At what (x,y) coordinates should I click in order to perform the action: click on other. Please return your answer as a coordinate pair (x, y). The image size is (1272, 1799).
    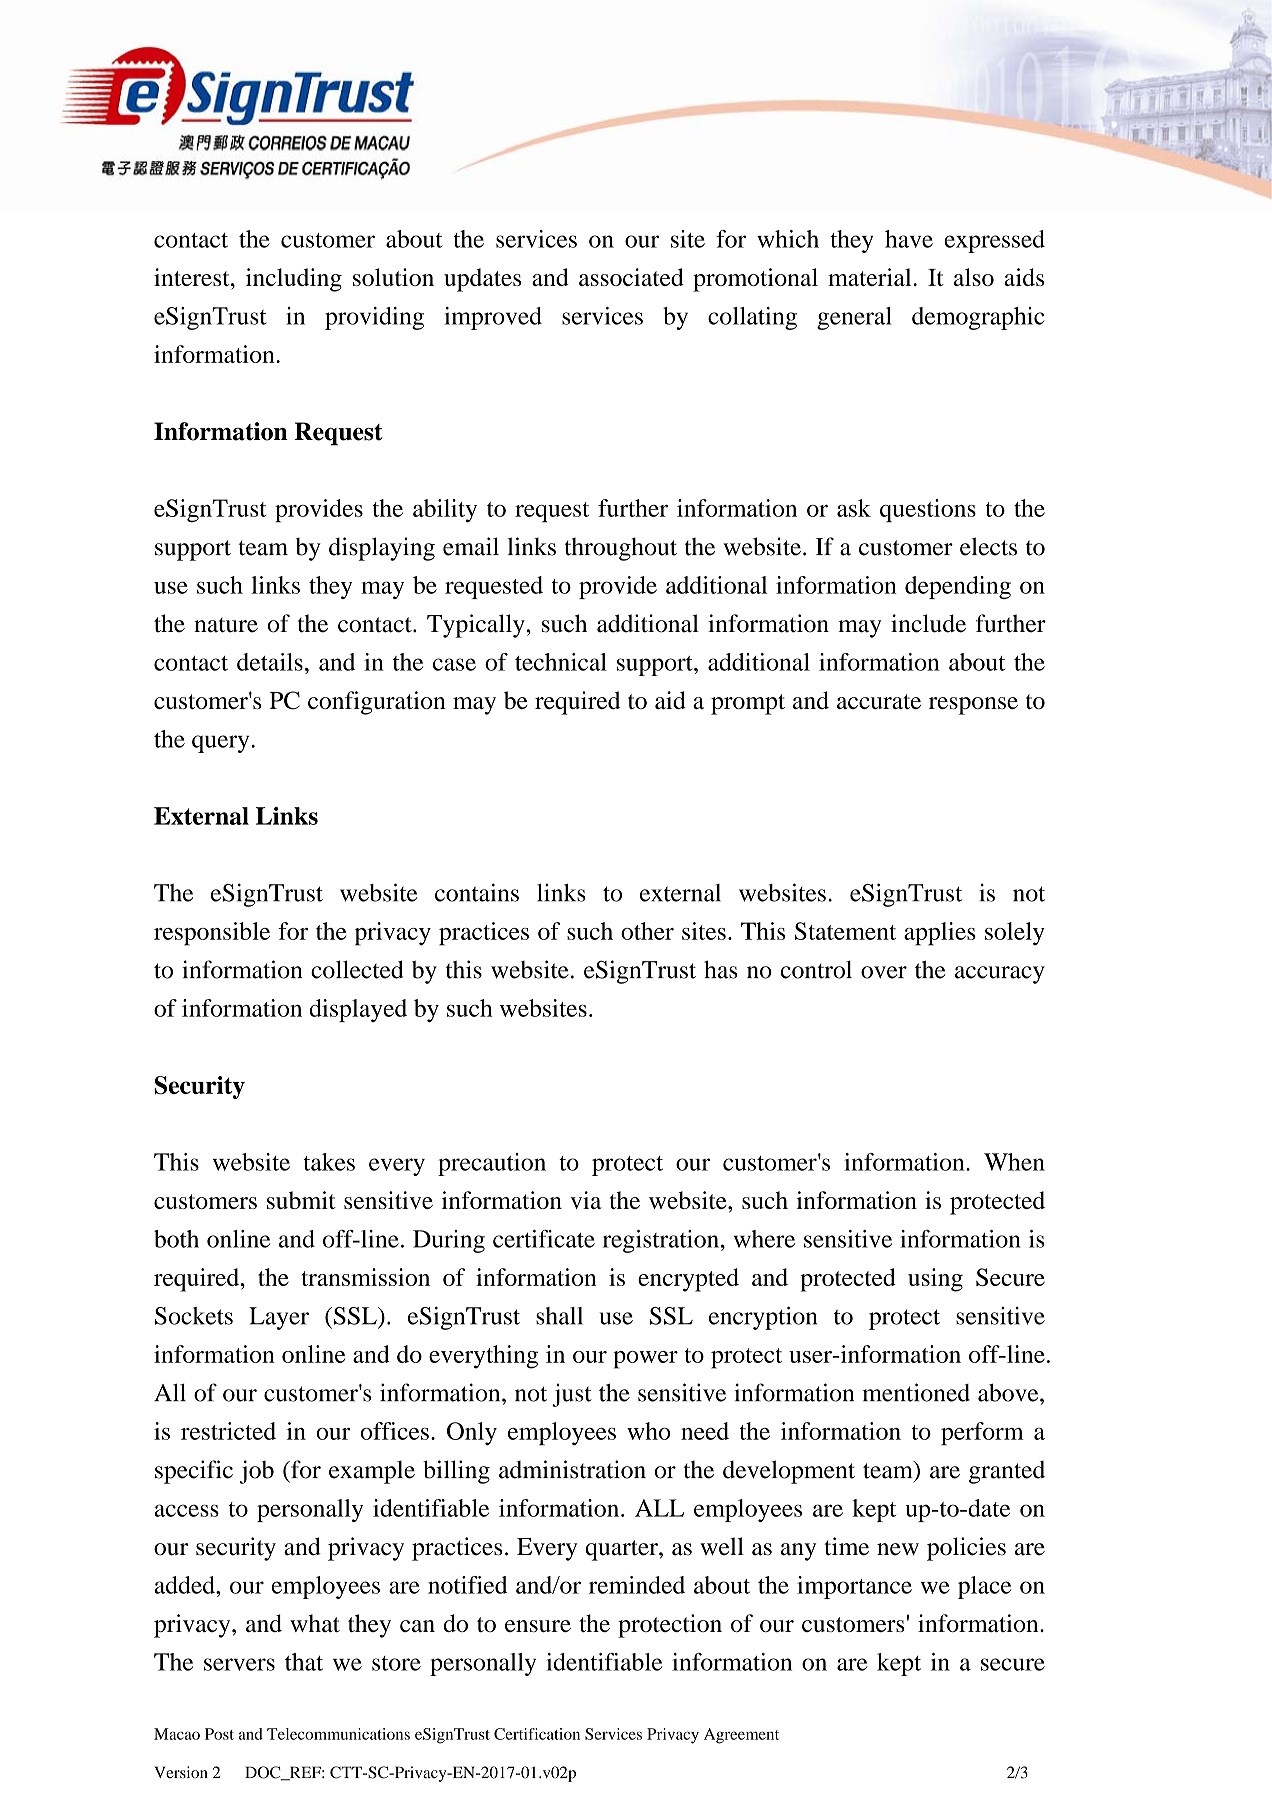
    Looking at the image, I should click on (647, 931).
